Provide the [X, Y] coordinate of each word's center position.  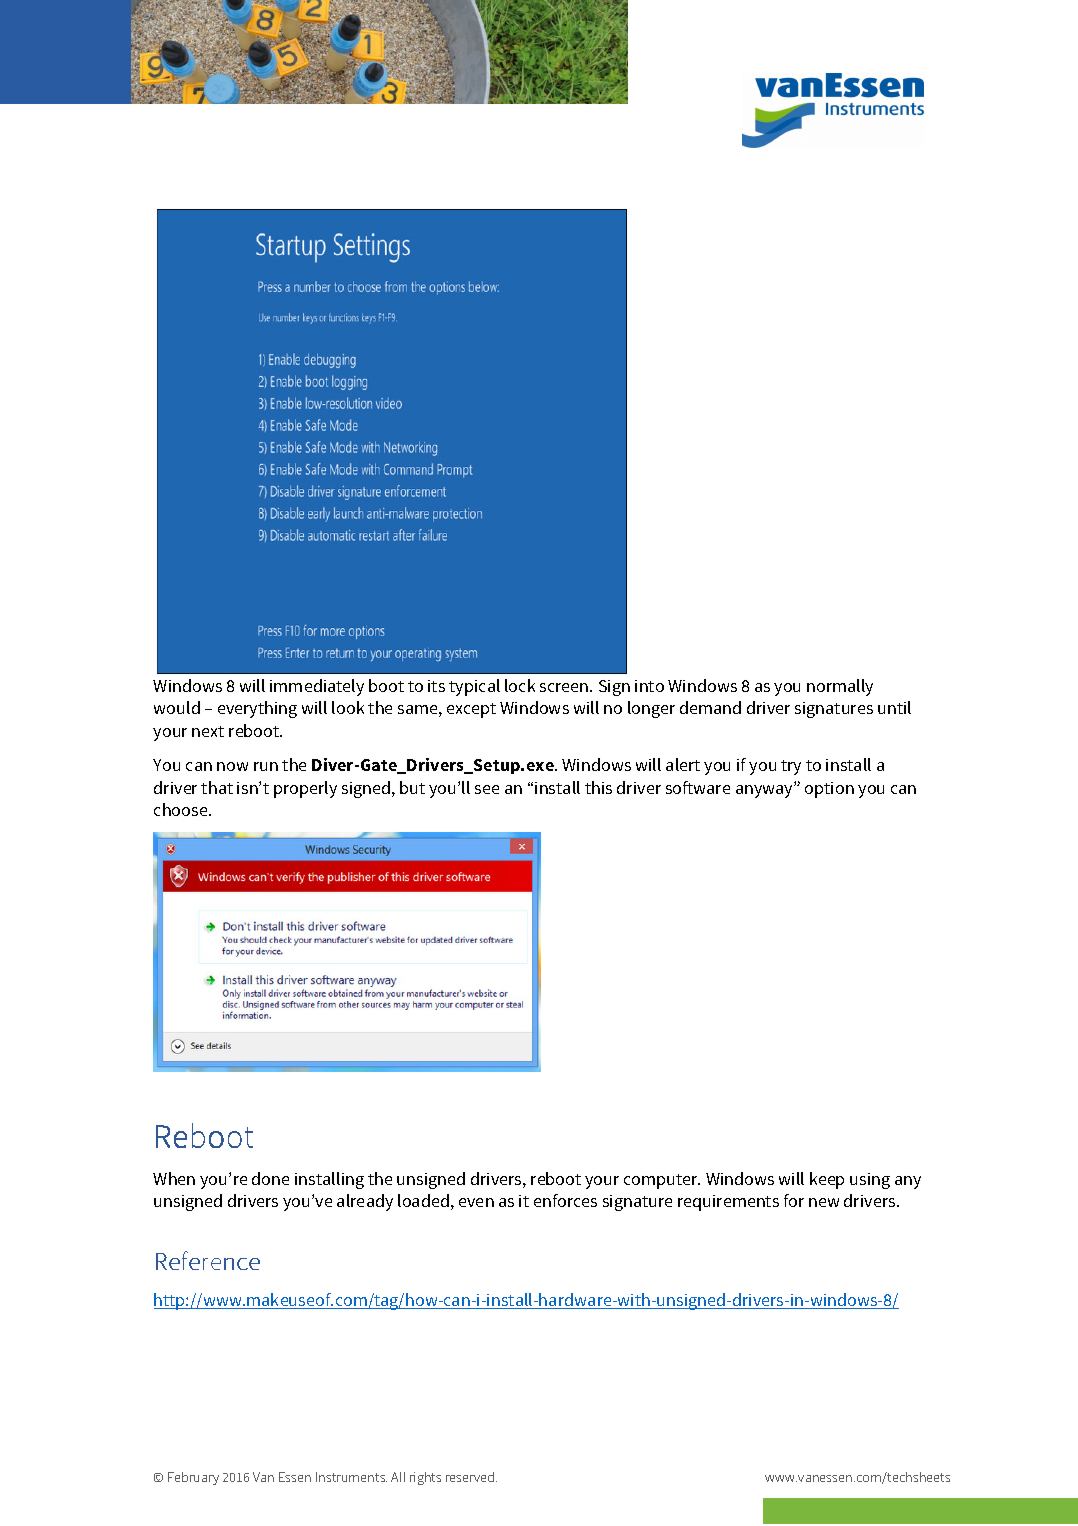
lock [520, 685]
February [193, 1478]
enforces [565, 1200]
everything [257, 709]
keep [827, 1180]
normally [840, 687]
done [270, 1178]
